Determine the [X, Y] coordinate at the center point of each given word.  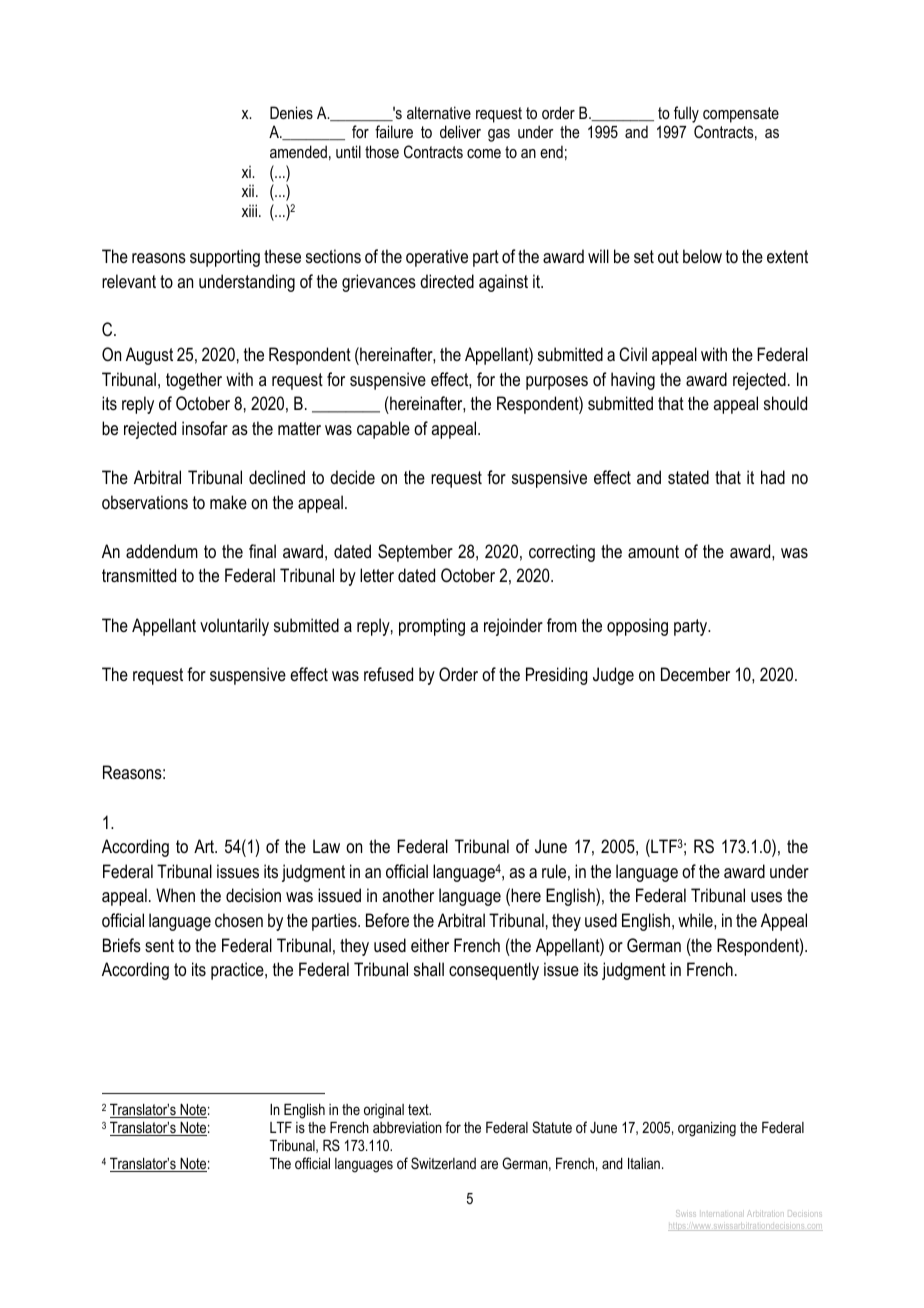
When [175, 895]
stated [688, 477]
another [408, 895]
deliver [460, 131]
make [228, 502]
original [384, 1111]
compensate [741, 115]
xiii [249, 210]
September [415, 553]
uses [766, 897]
